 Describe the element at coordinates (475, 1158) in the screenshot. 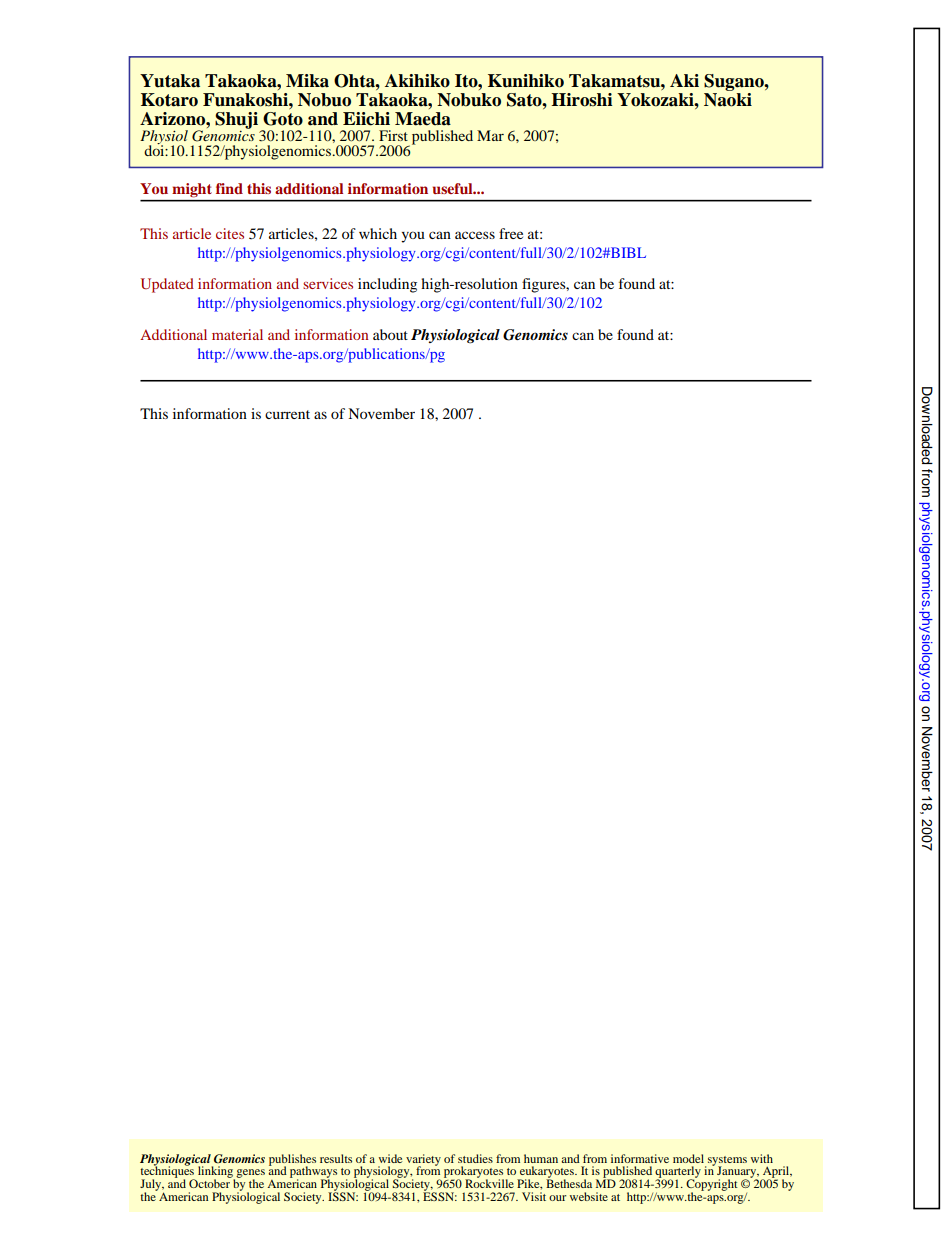

I see `studies` at that location.
